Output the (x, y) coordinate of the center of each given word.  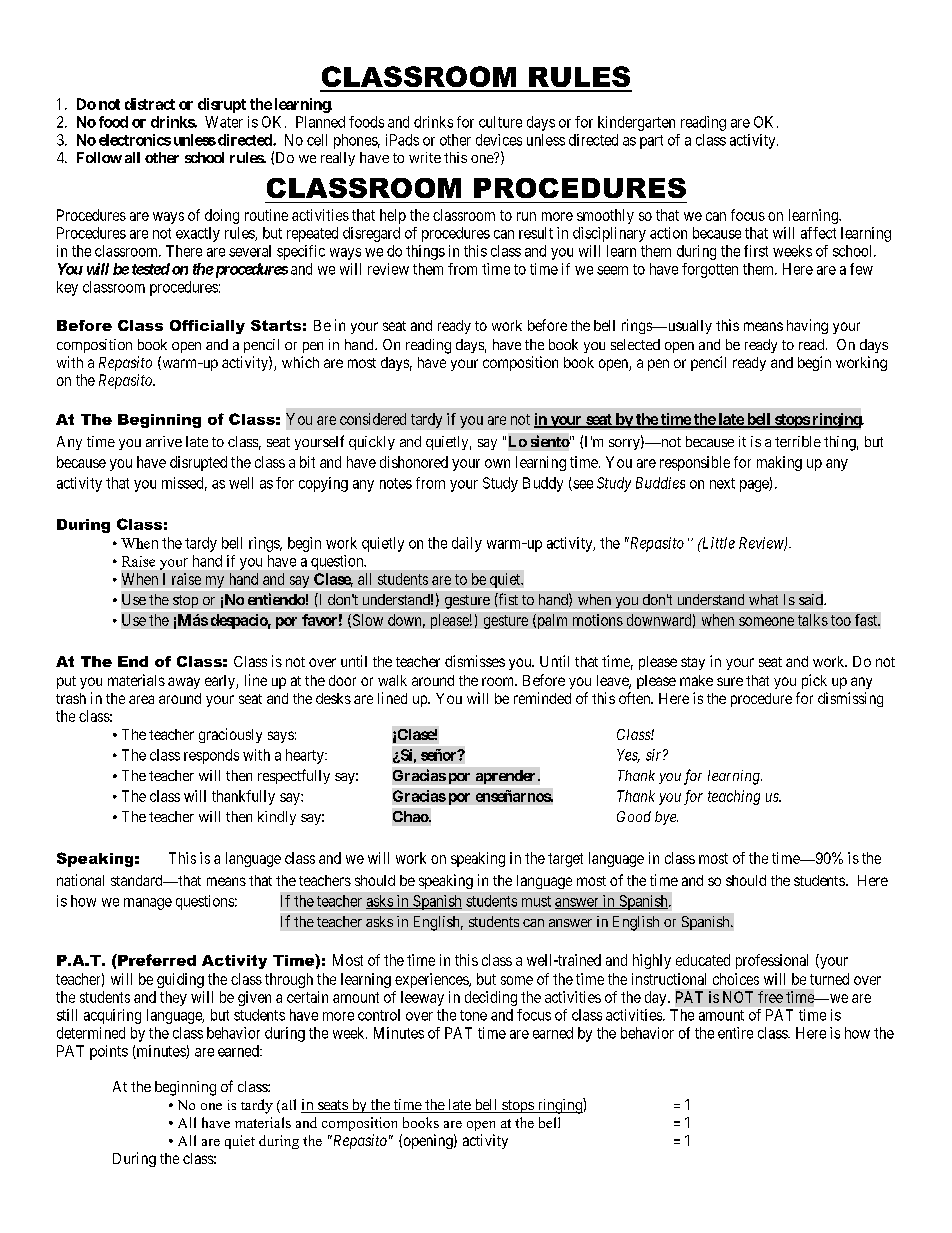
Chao (411, 816)
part (651, 142)
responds (211, 756)
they (173, 998)
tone (473, 1015)
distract (150, 104)
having (807, 326)
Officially (207, 327)
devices (499, 140)
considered (373, 419)
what (763, 599)
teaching (734, 797)
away (184, 683)
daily (467, 544)
